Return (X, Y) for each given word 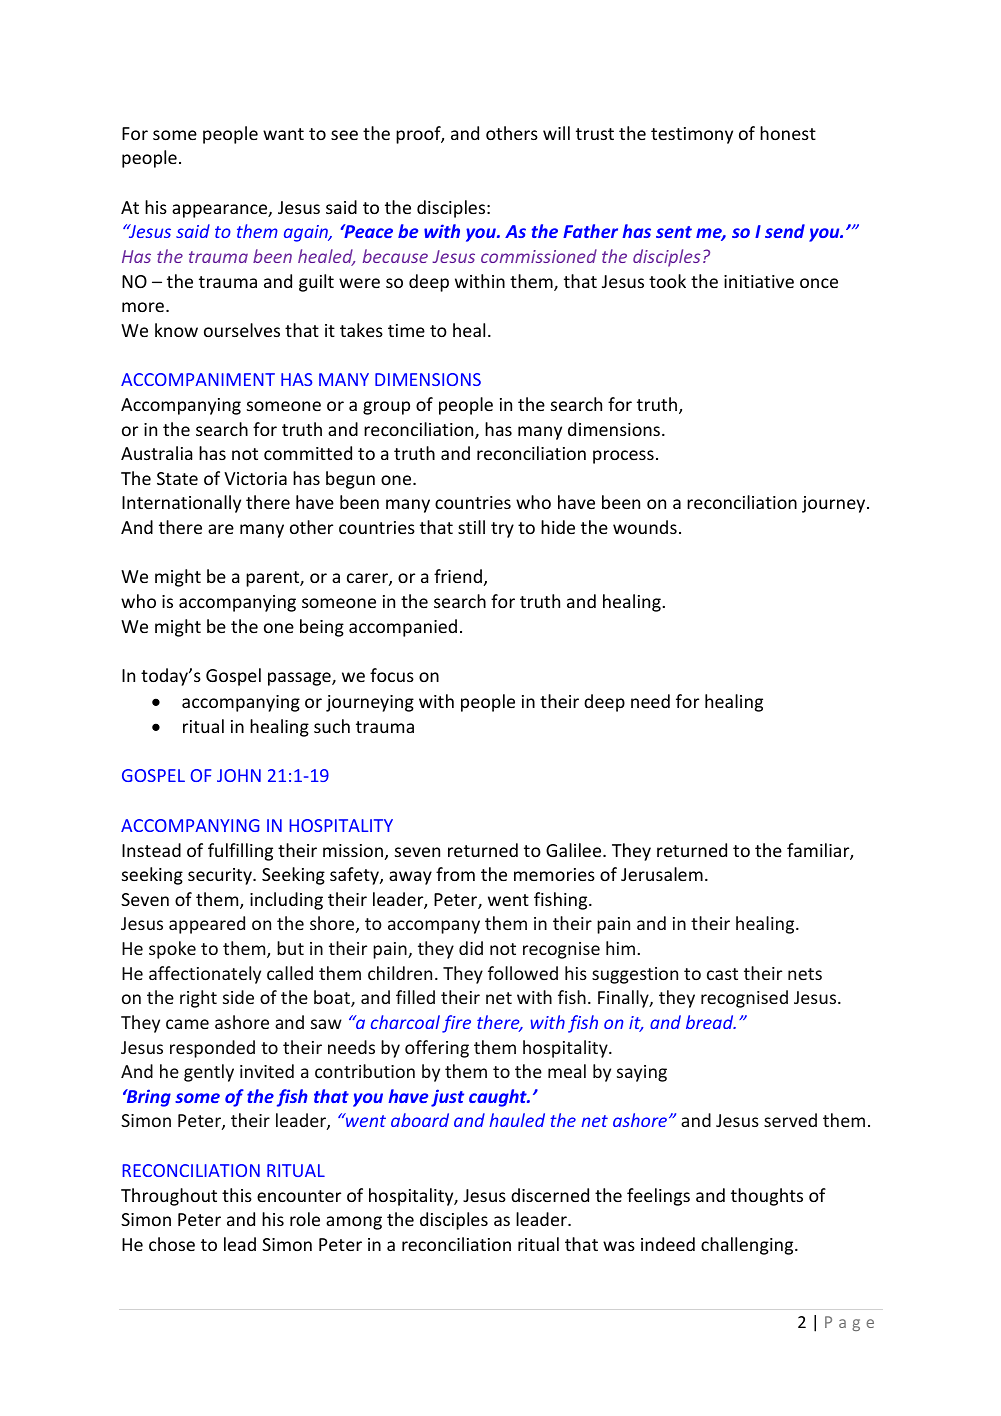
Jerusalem (662, 874)
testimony (692, 135)
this (237, 1195)
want (283, 134)
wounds (645, 527)
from (455, 874)
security (221, 876)
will (556, 133)
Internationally (181, 504)
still (471, 527)
